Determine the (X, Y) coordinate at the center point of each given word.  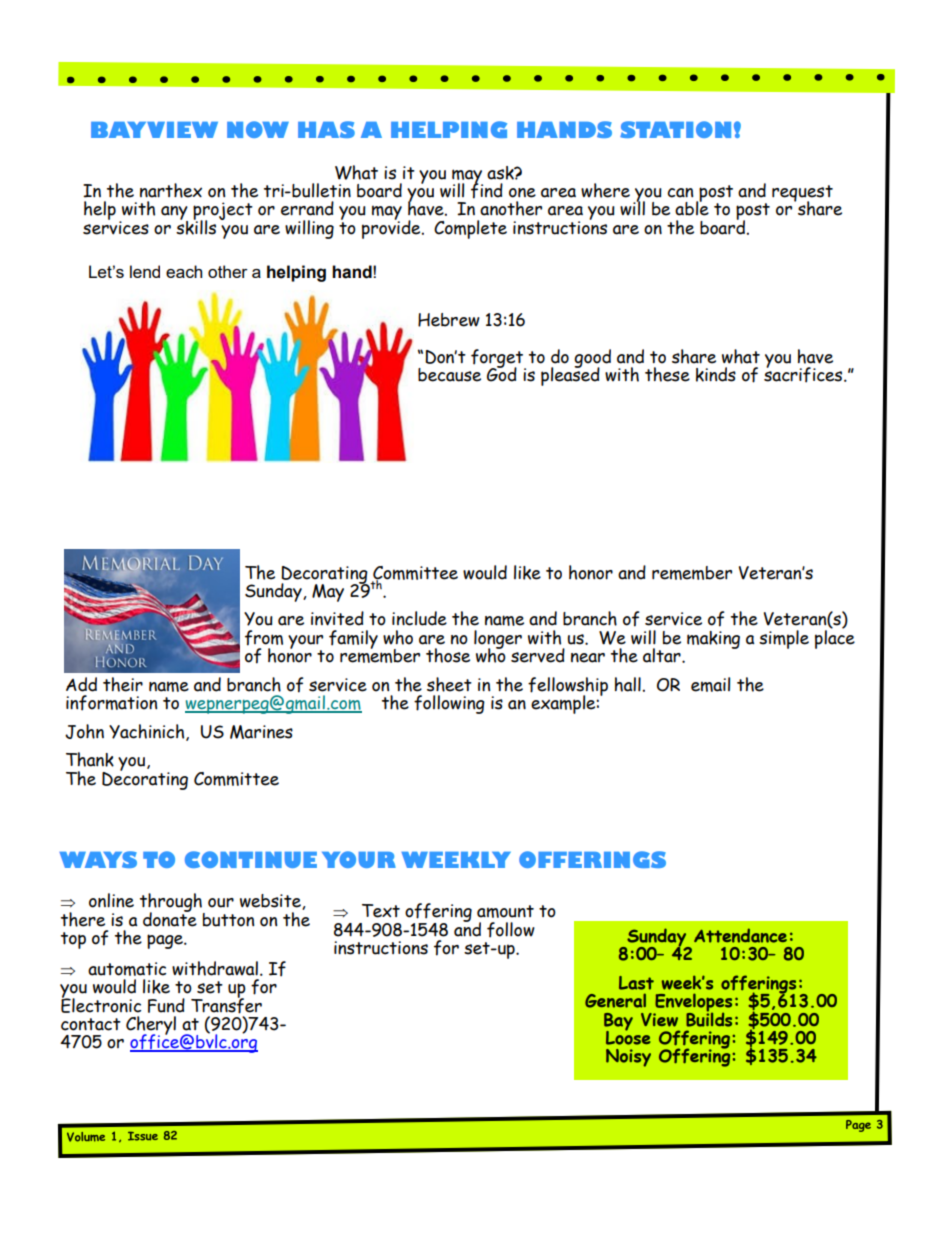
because (449, 375)
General (615, 1000)
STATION (675, 129)
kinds (716, 374)
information (111, 703)
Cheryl (151, 1026)
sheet (449, 684)
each (184, 271)
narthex (171, 190)
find (487, 190)
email (710, 684)
